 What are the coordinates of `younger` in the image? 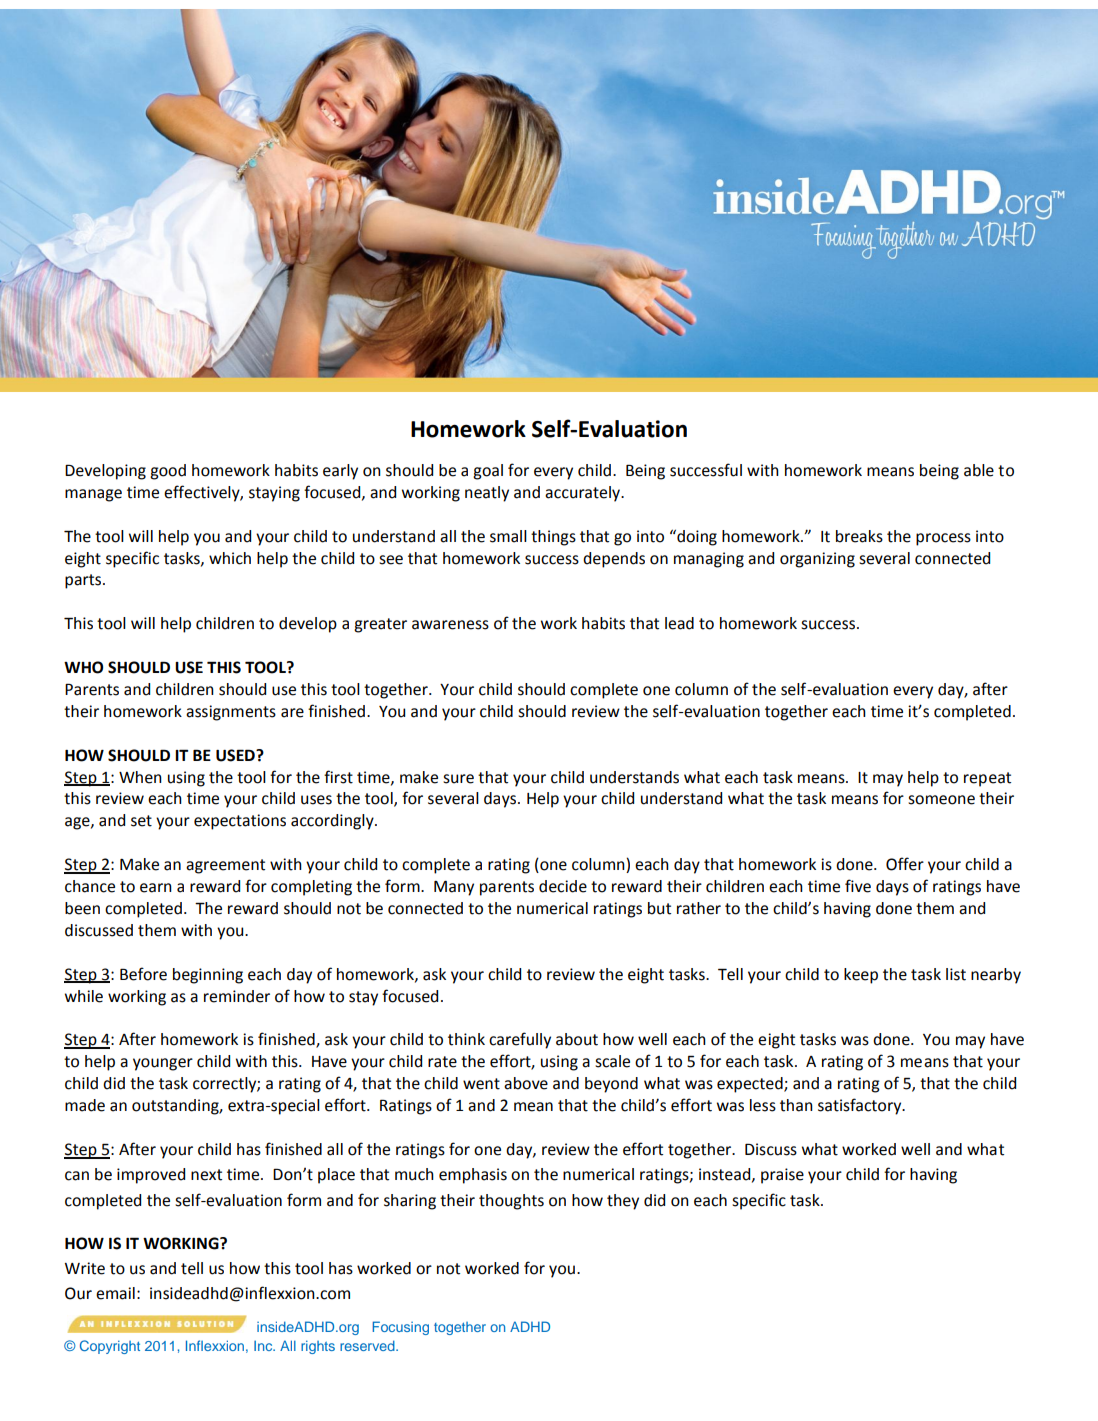 It's located at (163, 1064).
